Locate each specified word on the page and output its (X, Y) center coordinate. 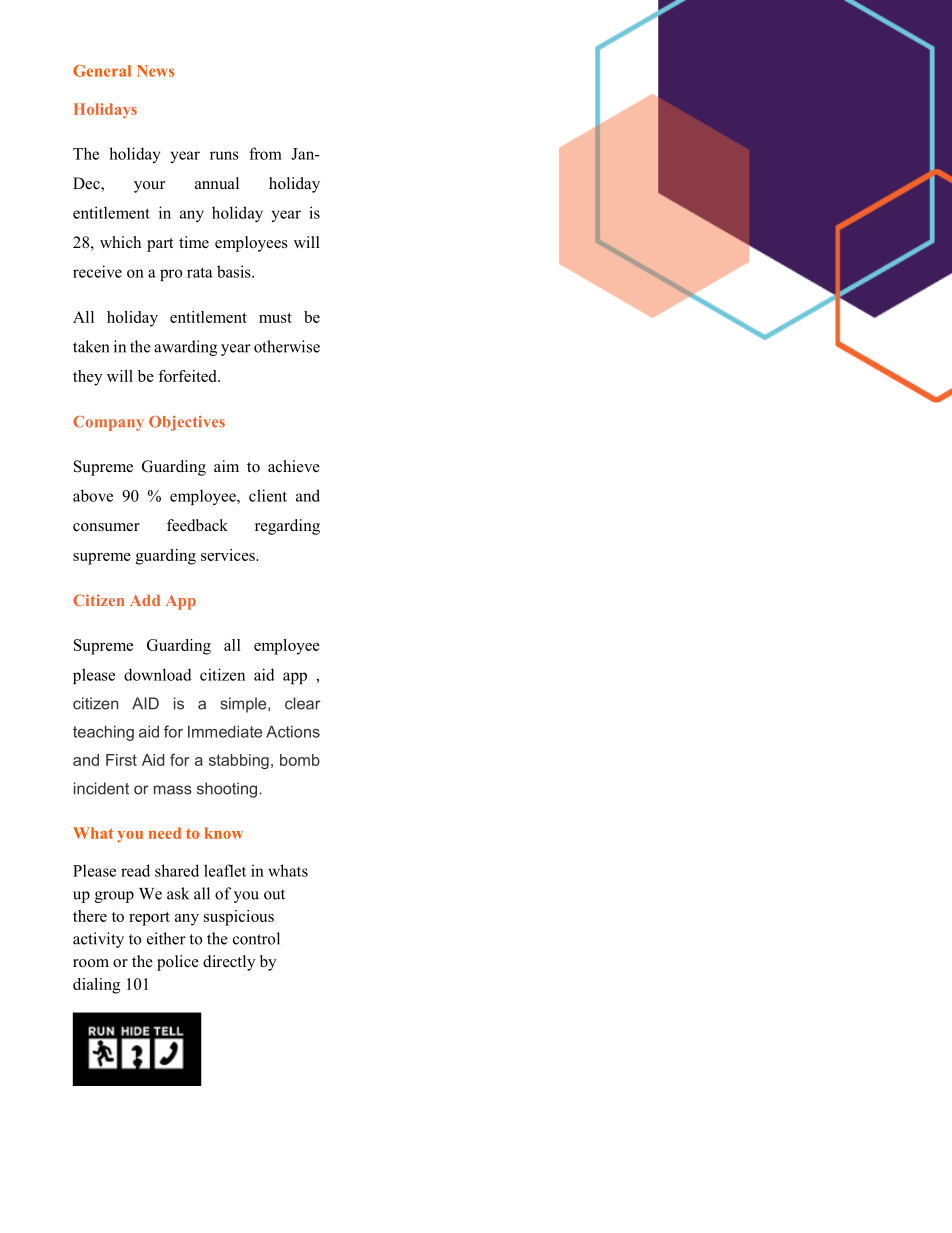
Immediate (225, 731)
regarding (287, 527)
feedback (197, 525)
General (102, 71)
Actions (293, 731)
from (265, 153)
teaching (103, 733)
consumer (106, 527)
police (178, 963)
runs (224, 155)
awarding (185, 348)
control (256, 938)
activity (98, 940)
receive (97, 271)
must (275, 318)
